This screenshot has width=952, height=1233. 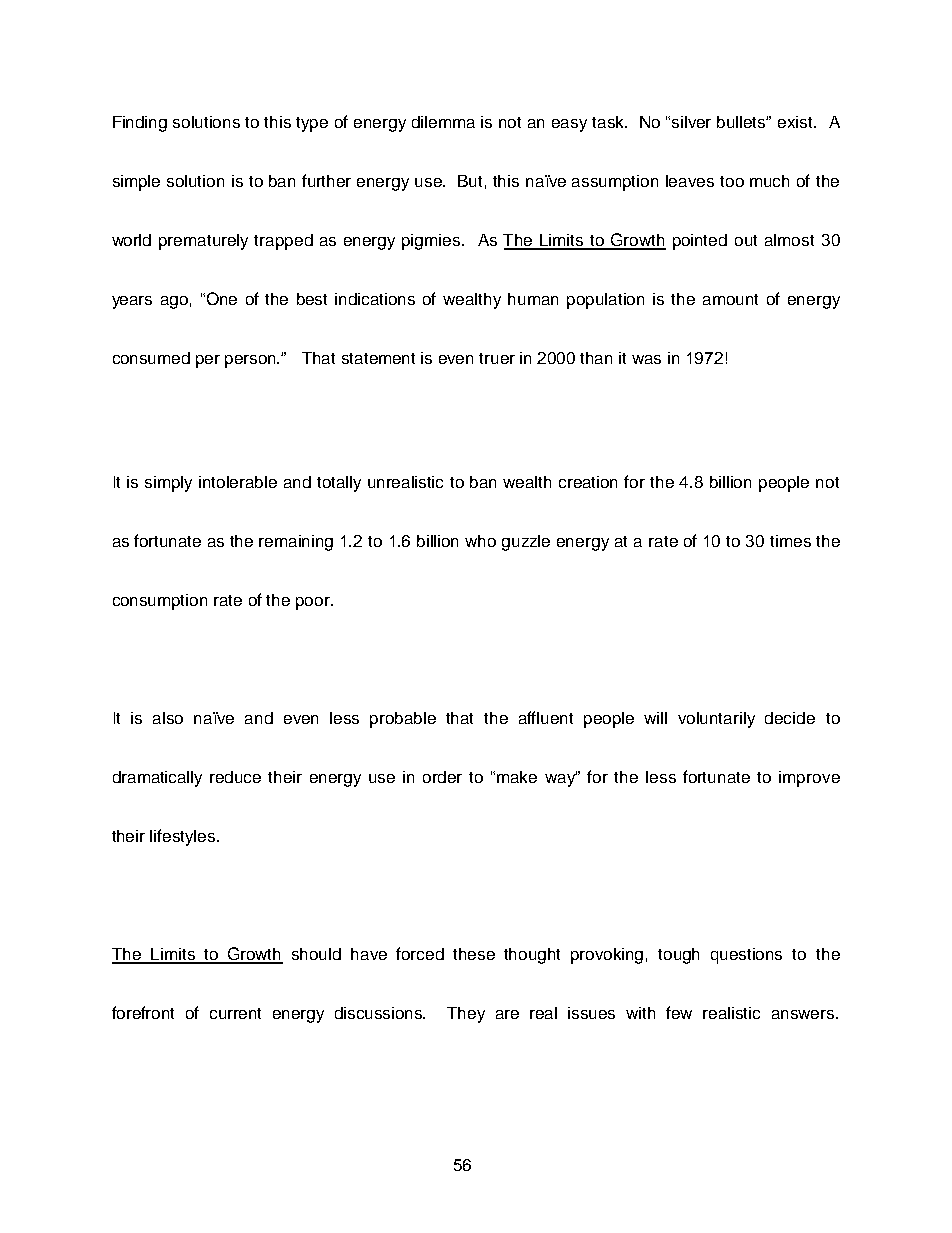 What do you see at coordinates (140, 124) in the screenshot?
I see `Finding` at bounding box center [140, 124].
